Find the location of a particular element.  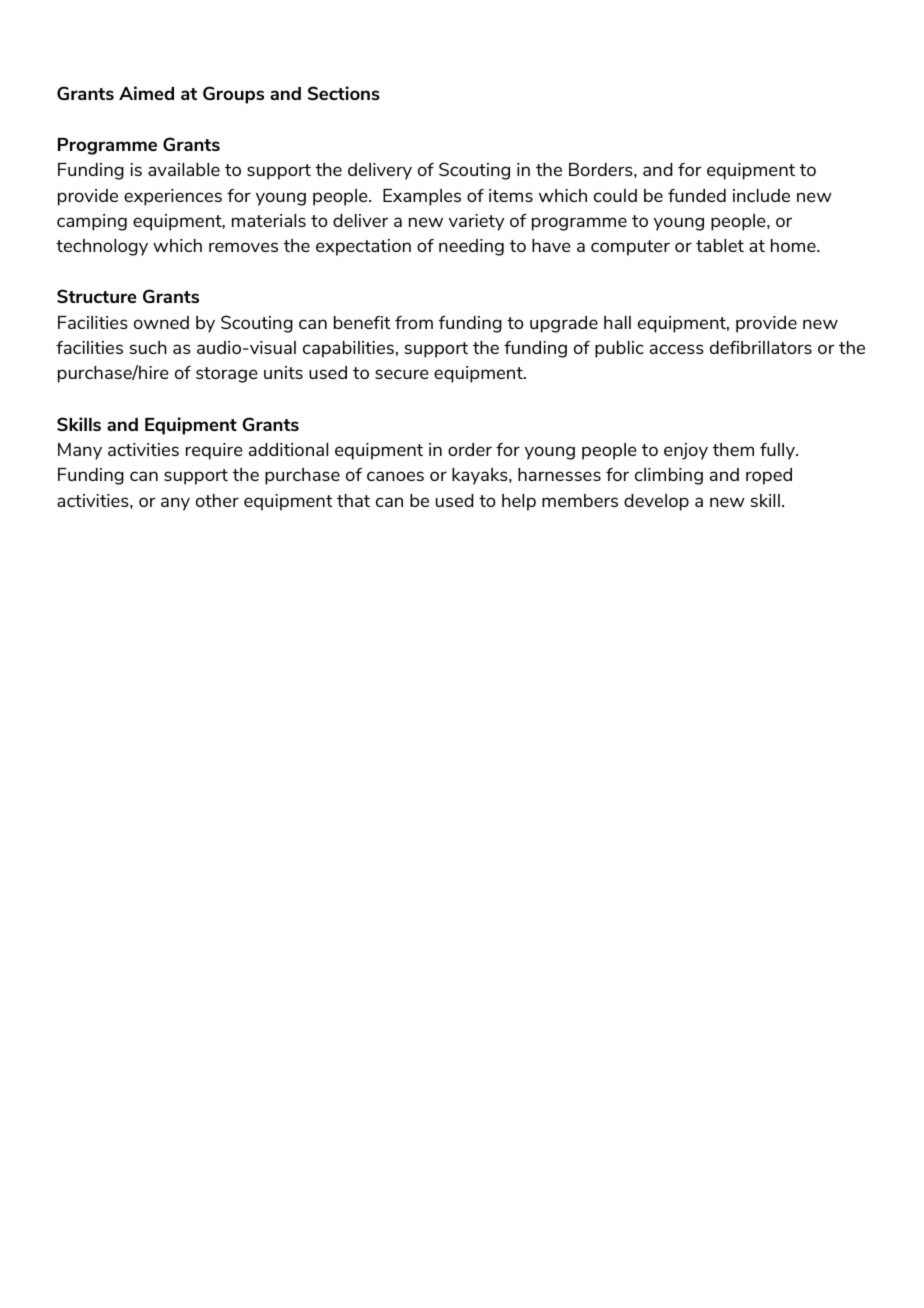

such is located at coordinates (148, 347).
